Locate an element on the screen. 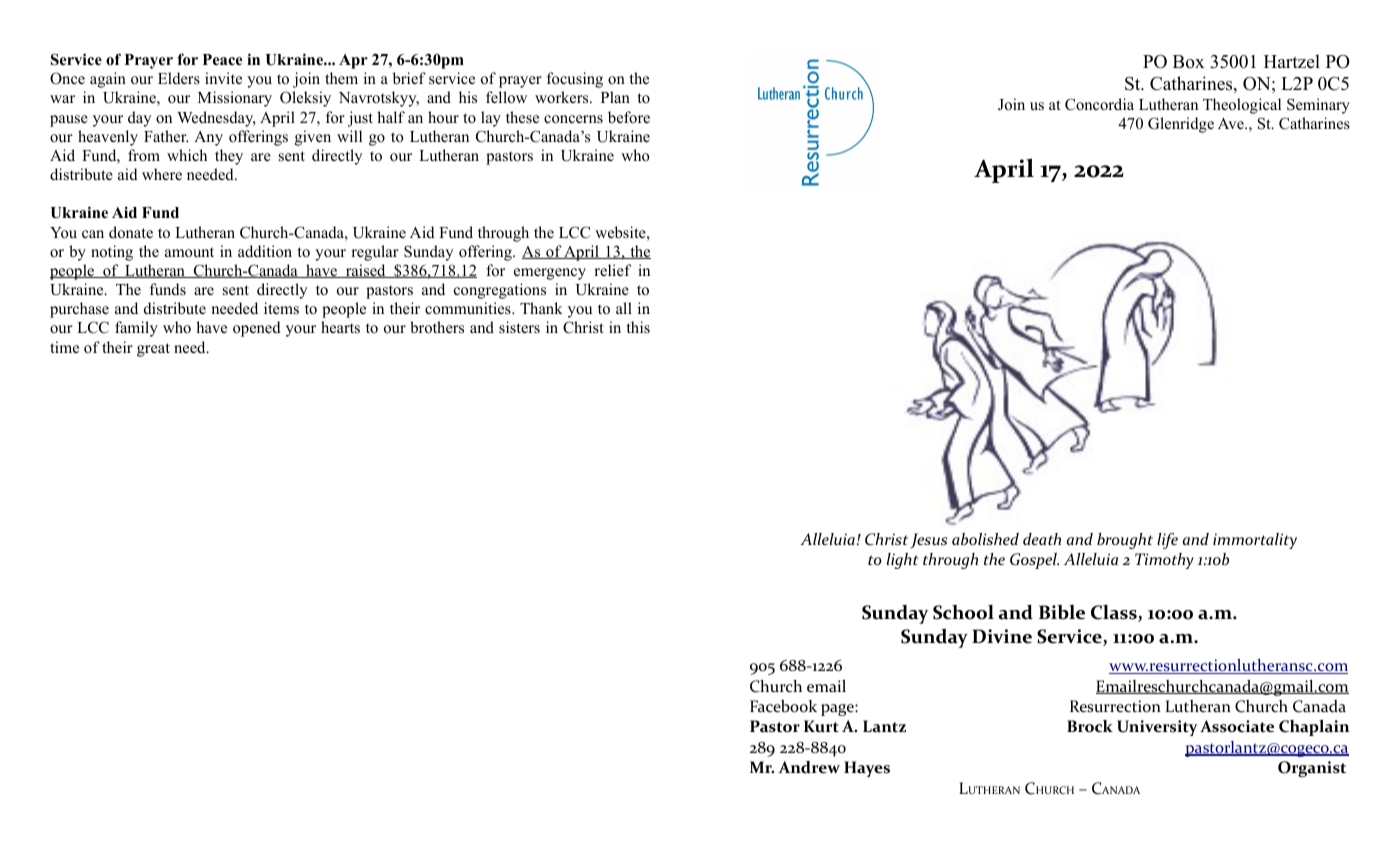 This screenshot has height=850, width=1400. this is located at coordinates (638, 327).
